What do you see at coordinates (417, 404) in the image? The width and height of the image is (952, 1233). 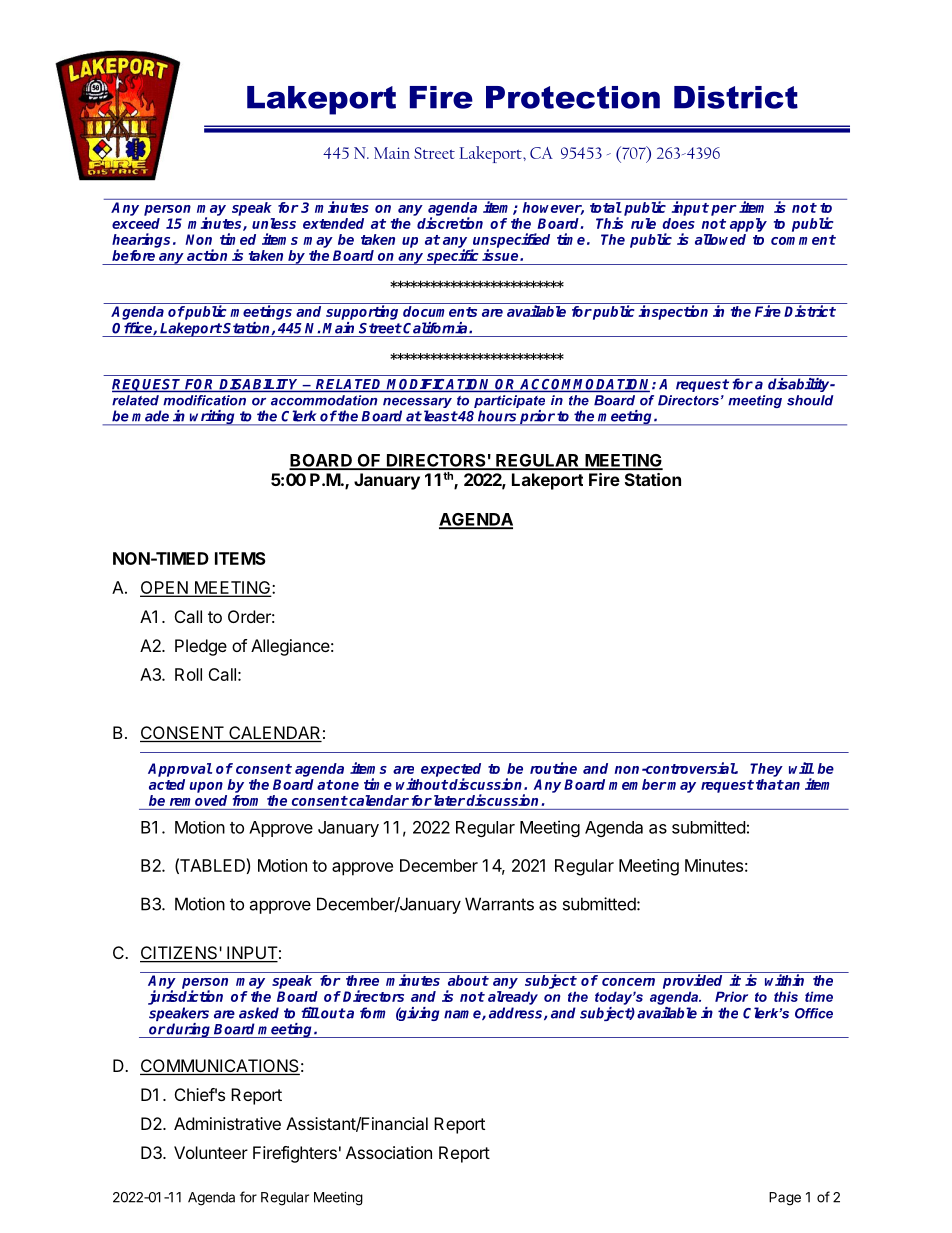 I see `necessary` at bounding box center [417, 404].
